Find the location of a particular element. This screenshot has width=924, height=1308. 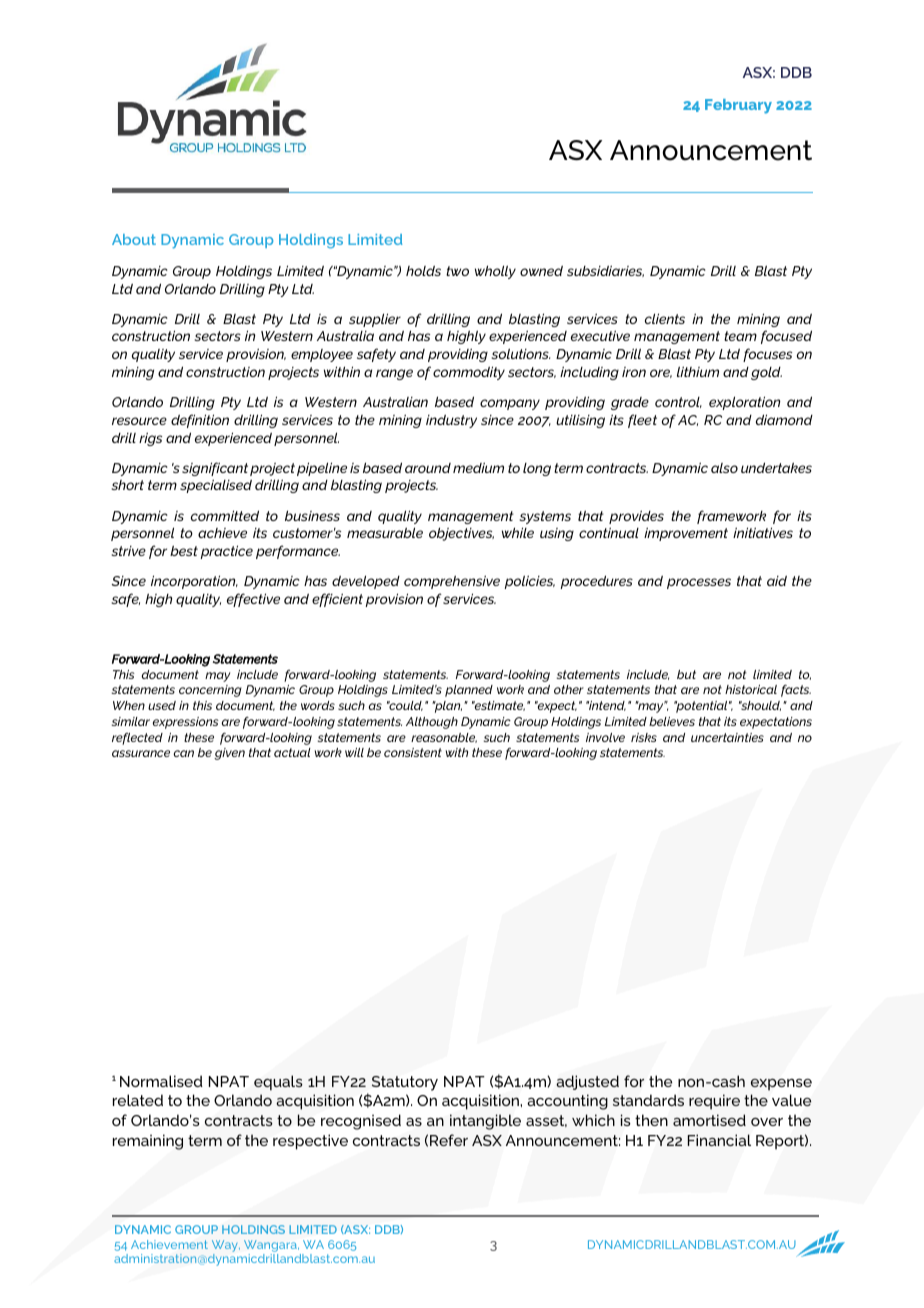

Although is located at coordinates (432, 723).
